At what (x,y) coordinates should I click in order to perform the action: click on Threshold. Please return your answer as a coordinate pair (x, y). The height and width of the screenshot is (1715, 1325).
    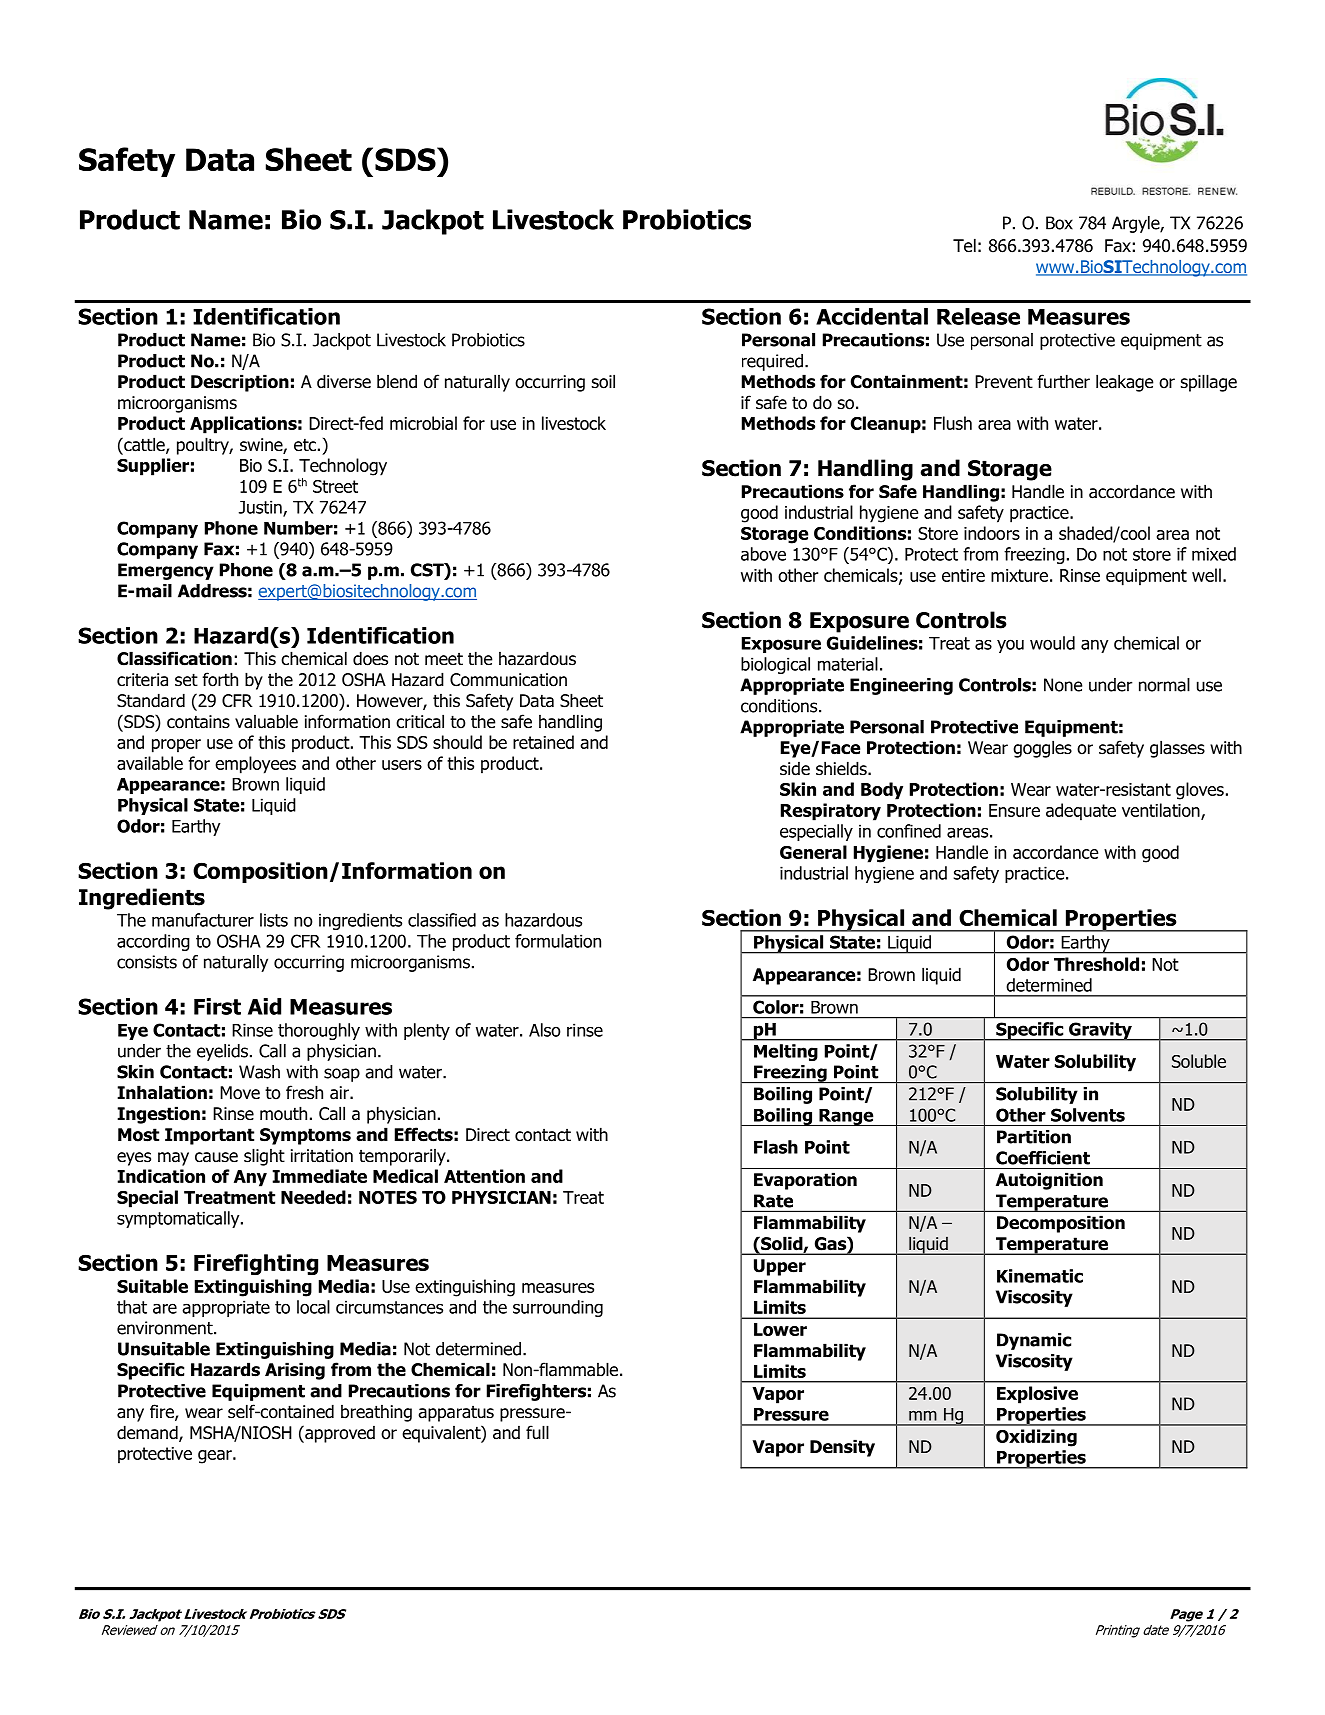
    Looking at the image, I should click on (1096, 964).
